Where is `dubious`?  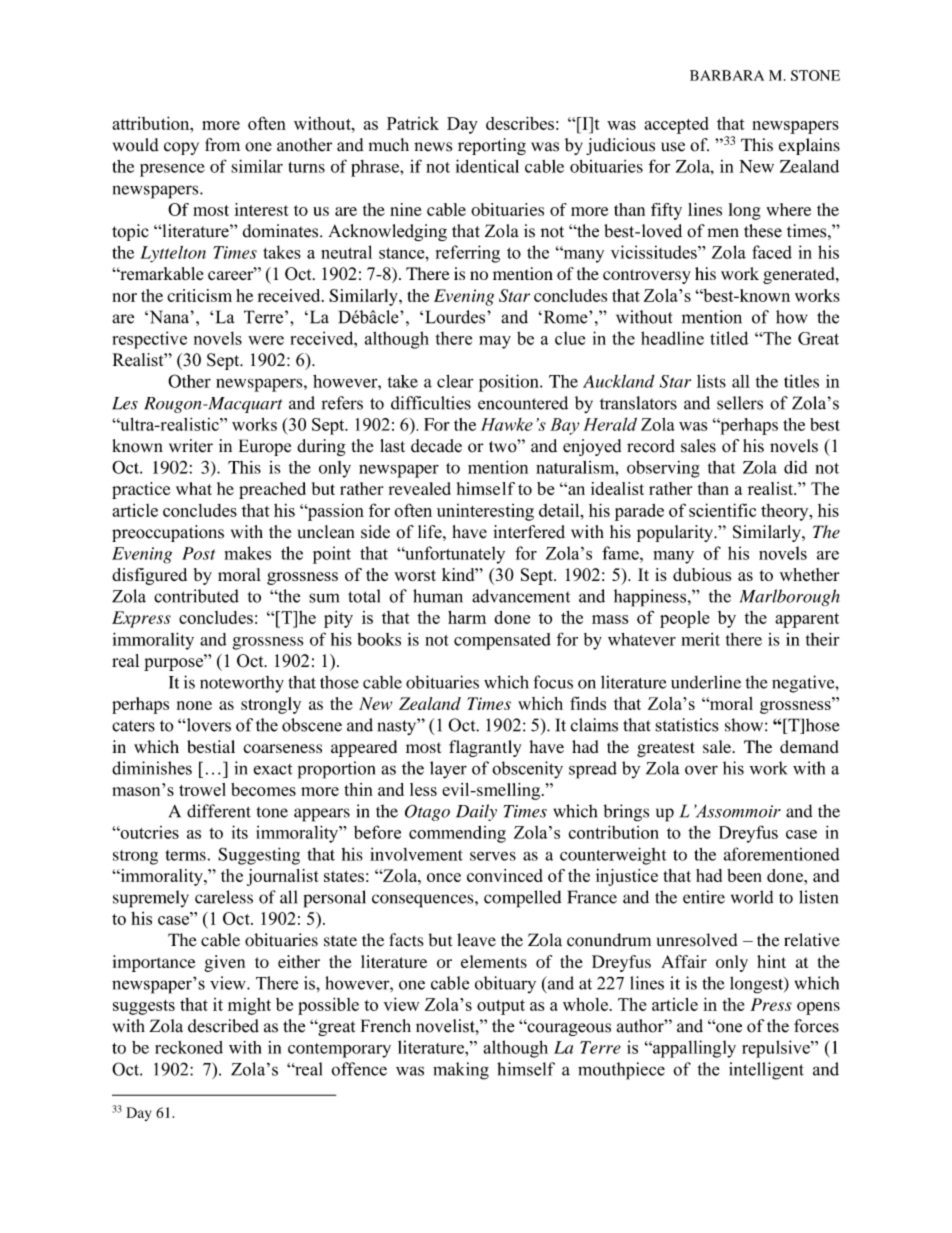 dubious is located at coordinates (702, 574).
